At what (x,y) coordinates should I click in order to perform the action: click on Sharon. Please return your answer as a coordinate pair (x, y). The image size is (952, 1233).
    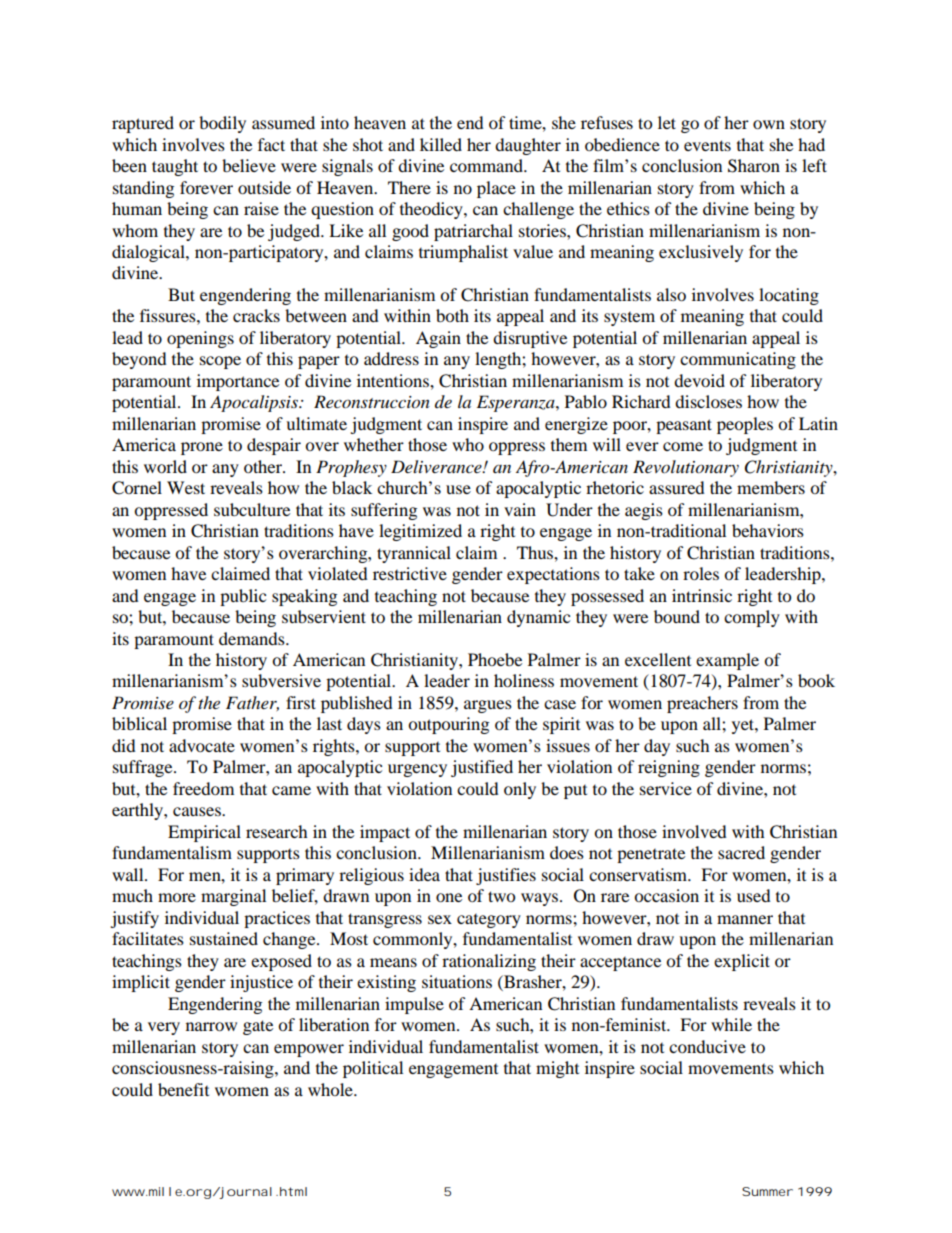
    Looking at the image, I should click on (754, 166).
